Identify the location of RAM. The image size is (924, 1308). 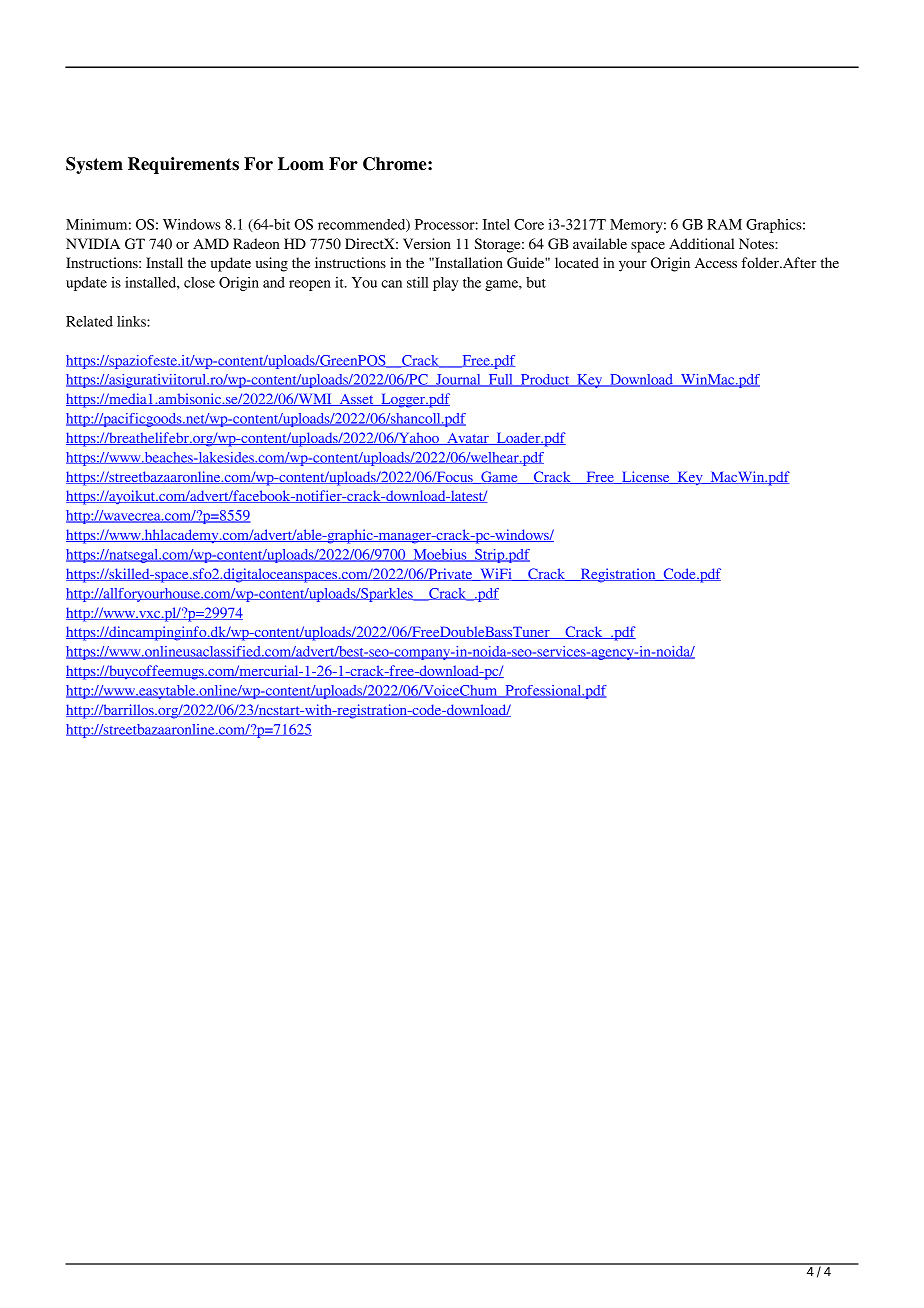
(724, 224).
